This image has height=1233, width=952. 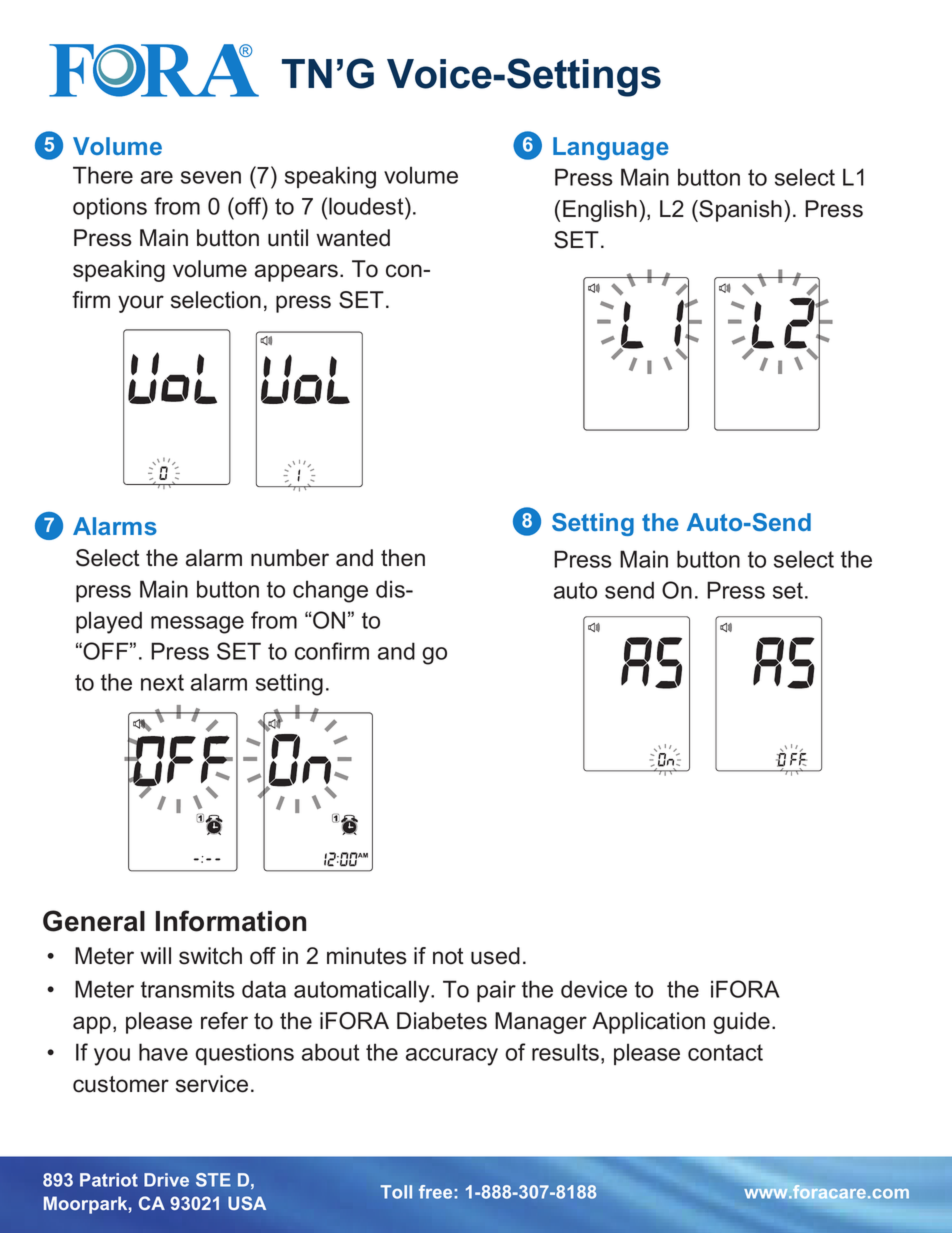 What do you see at coordinates (611, 148) in the image?
I see `Language` at bounding box center [611, 148].
